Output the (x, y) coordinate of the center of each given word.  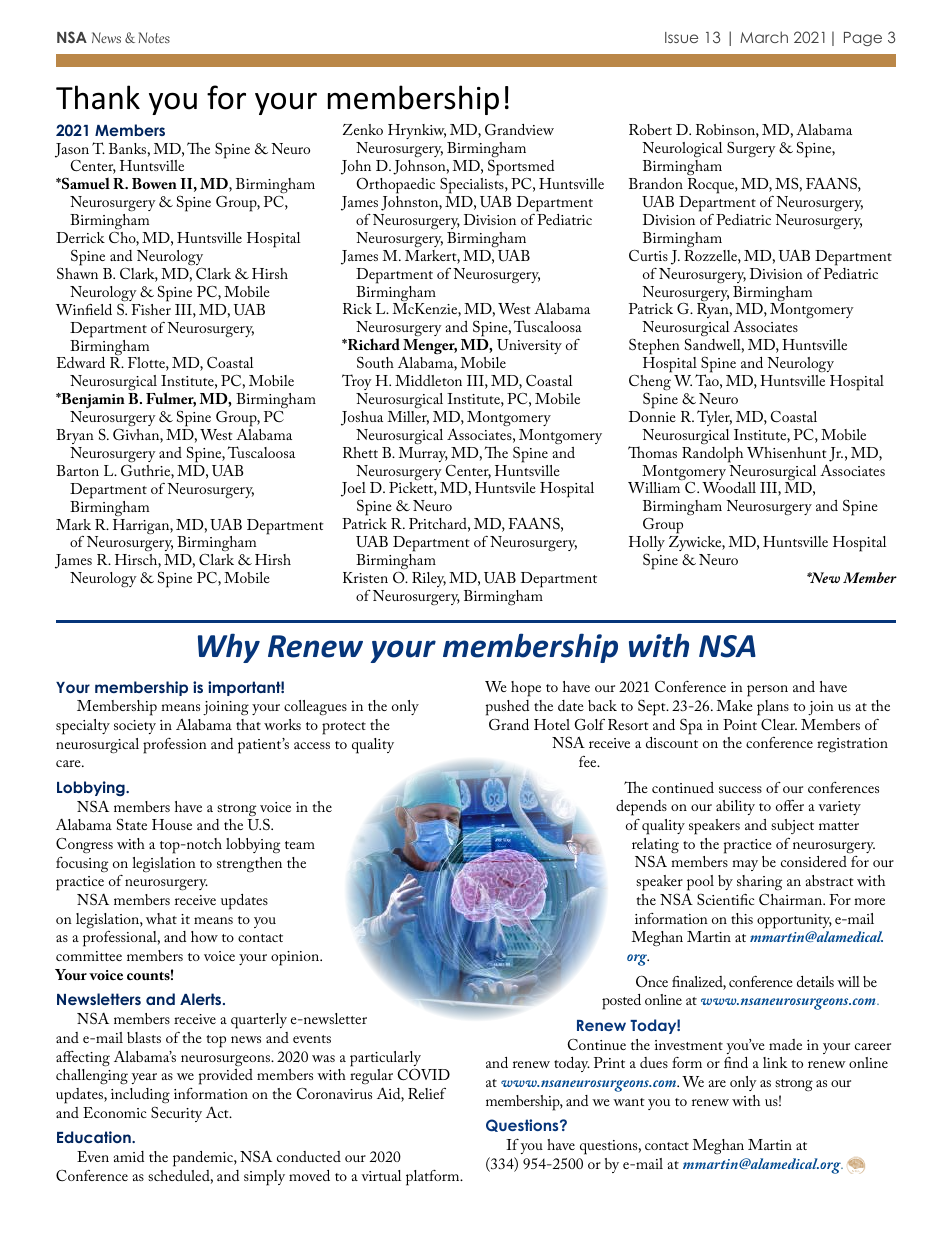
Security (176, 1114)
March (764, 37)
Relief (427, 1093)
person (767, 691)
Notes (154, 37)
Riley (429, 579)
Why (229, 648)
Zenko (363, 129)
